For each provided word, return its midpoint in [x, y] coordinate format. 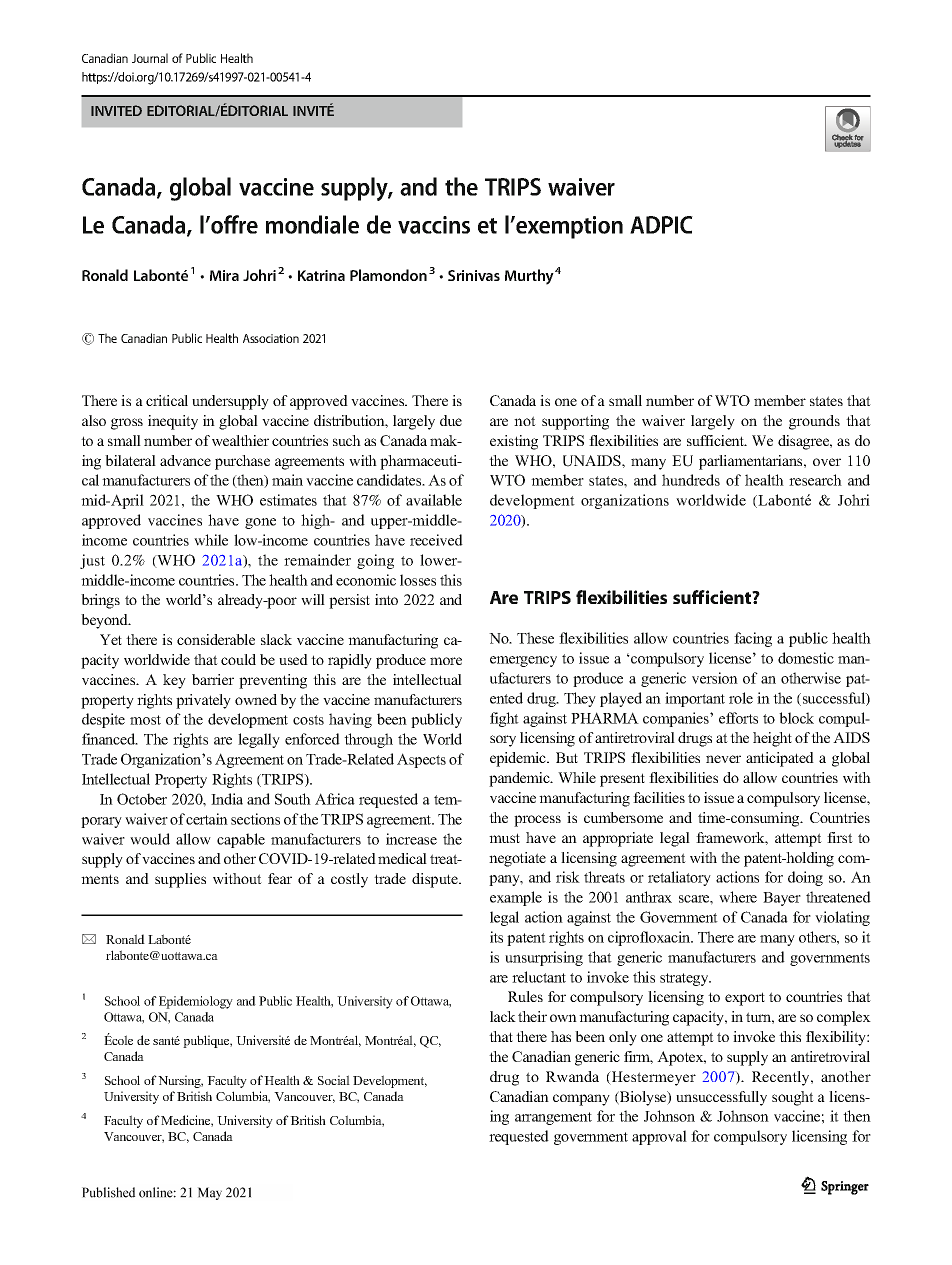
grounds [814, 422]
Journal [150, 58]
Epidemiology [196, 1002]
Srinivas [474, 275]
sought [793, 1098]
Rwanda [572, 1076]
